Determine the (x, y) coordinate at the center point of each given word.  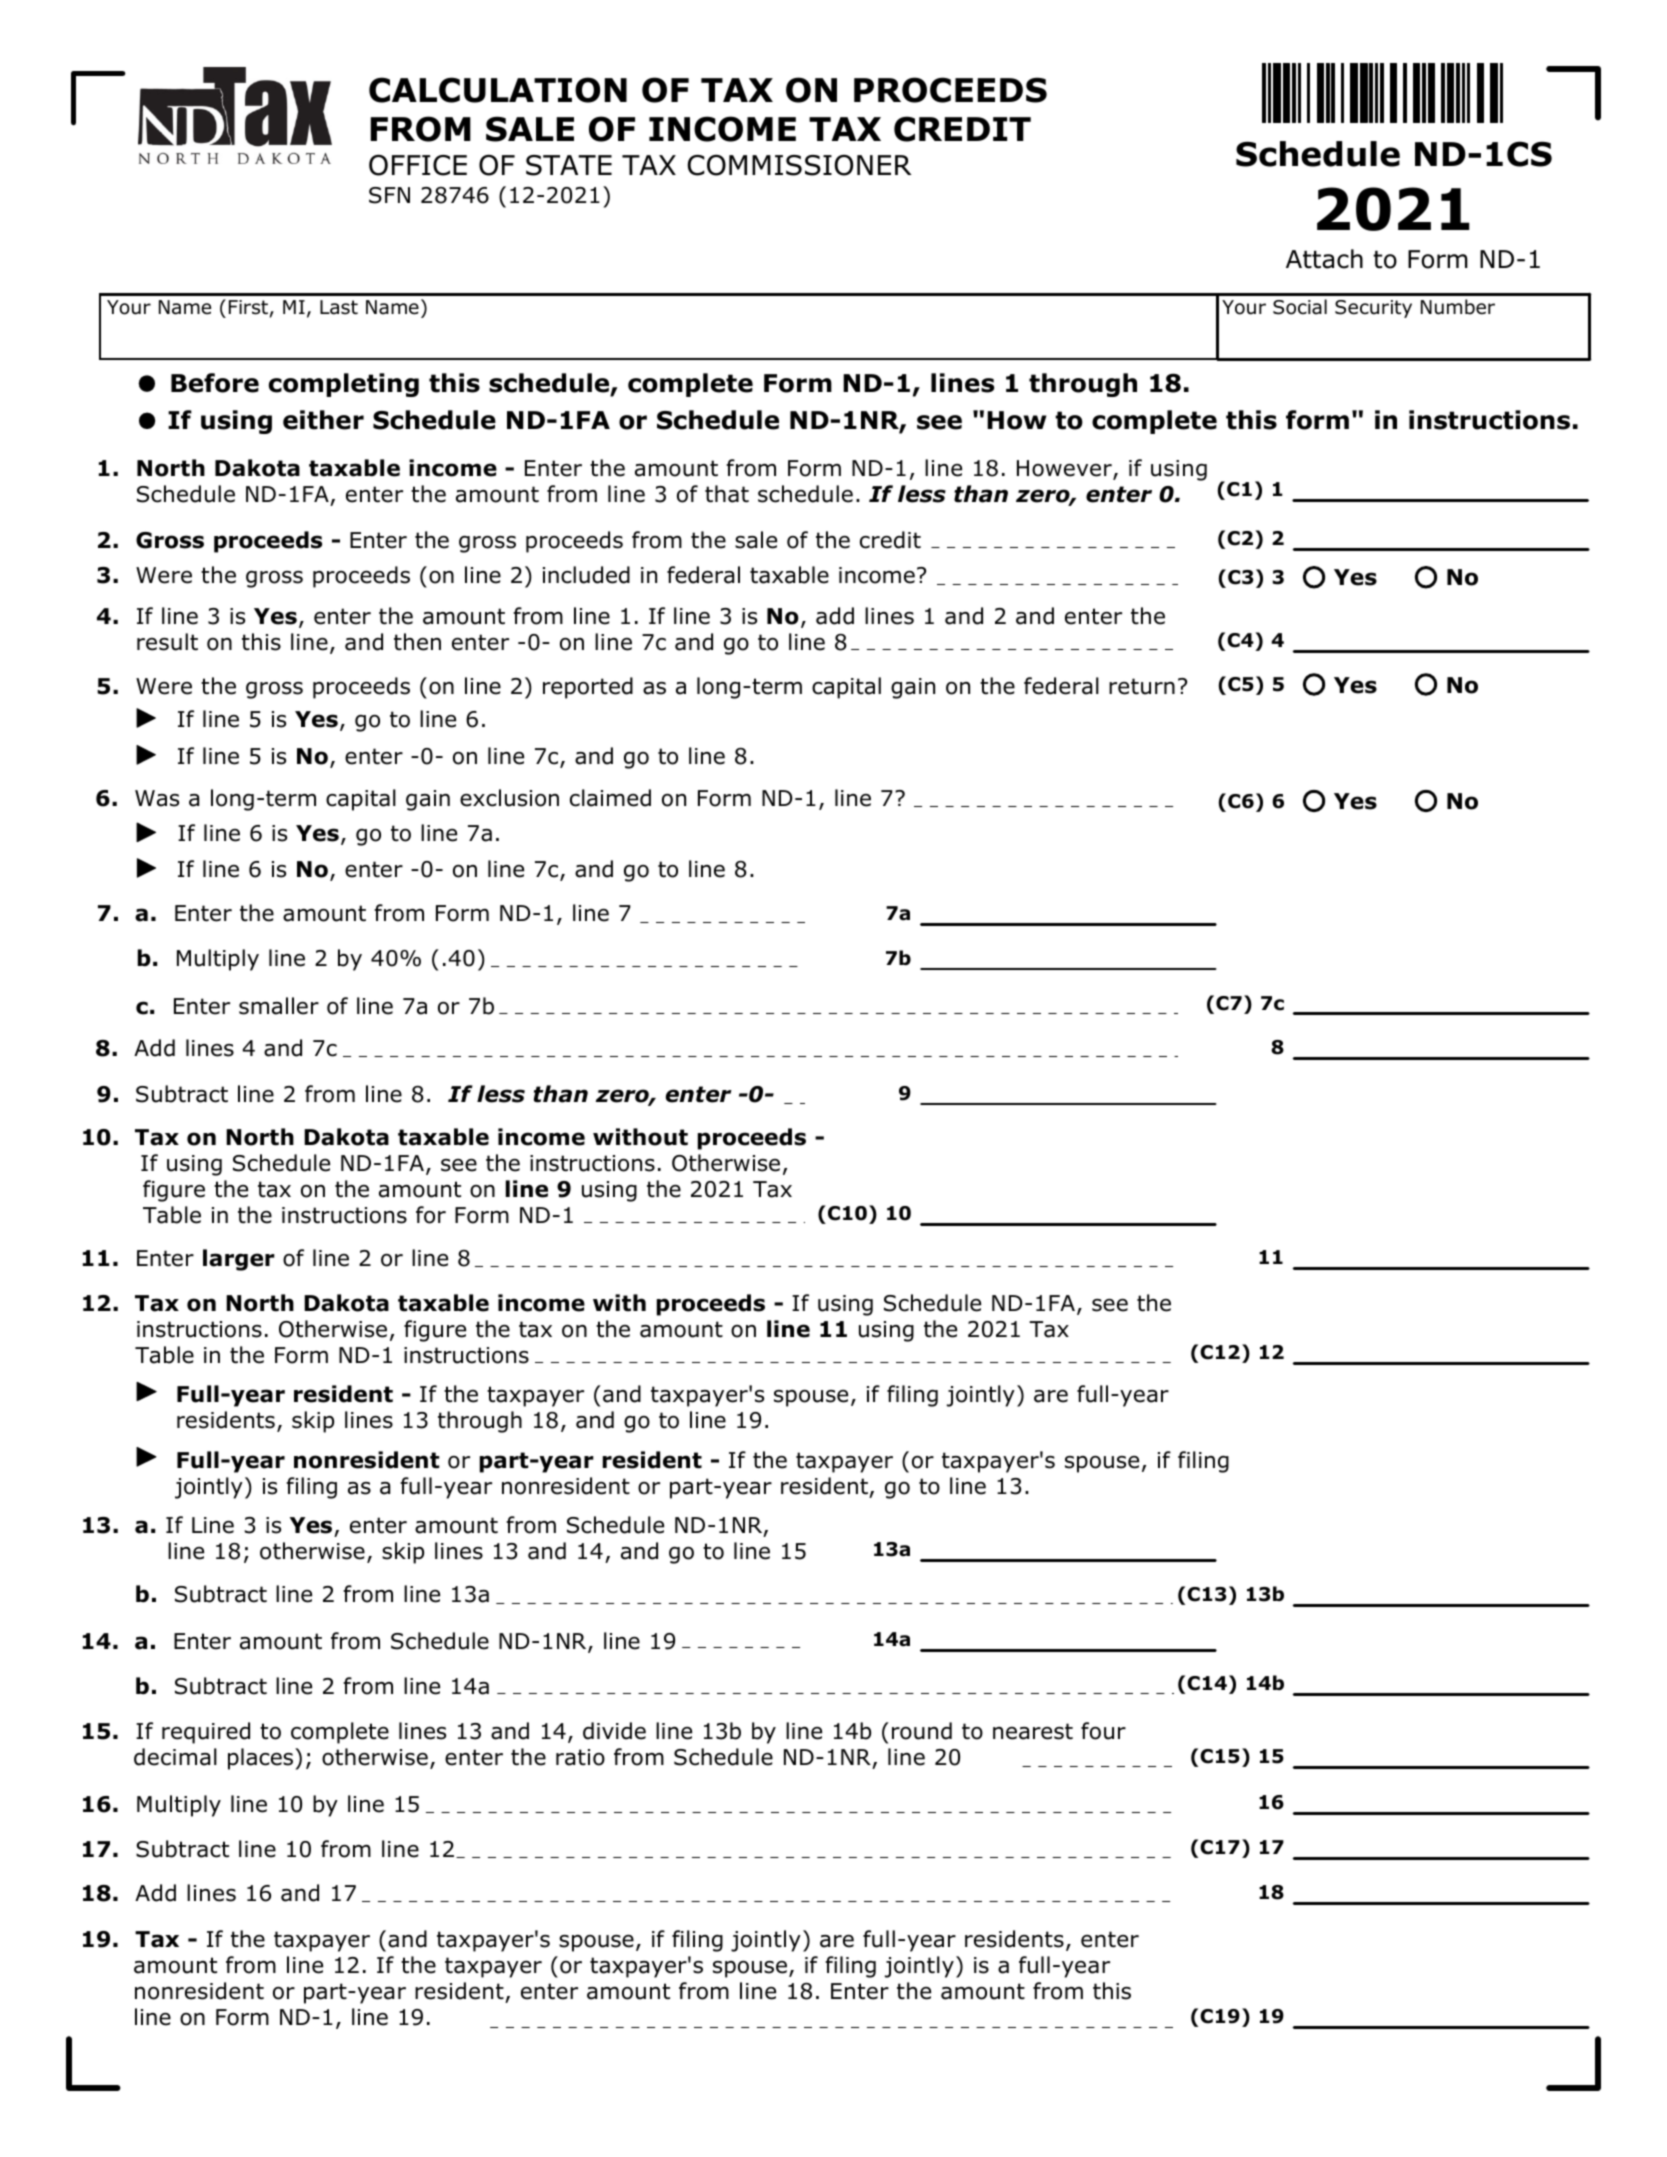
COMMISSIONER (799, 165)
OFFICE (418, 165)
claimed (610, 798)
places (262, 1759)
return (1142, 686)
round (922, 1731)
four (1103, 1731)
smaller (279, 1006)
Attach (1324, 259)
